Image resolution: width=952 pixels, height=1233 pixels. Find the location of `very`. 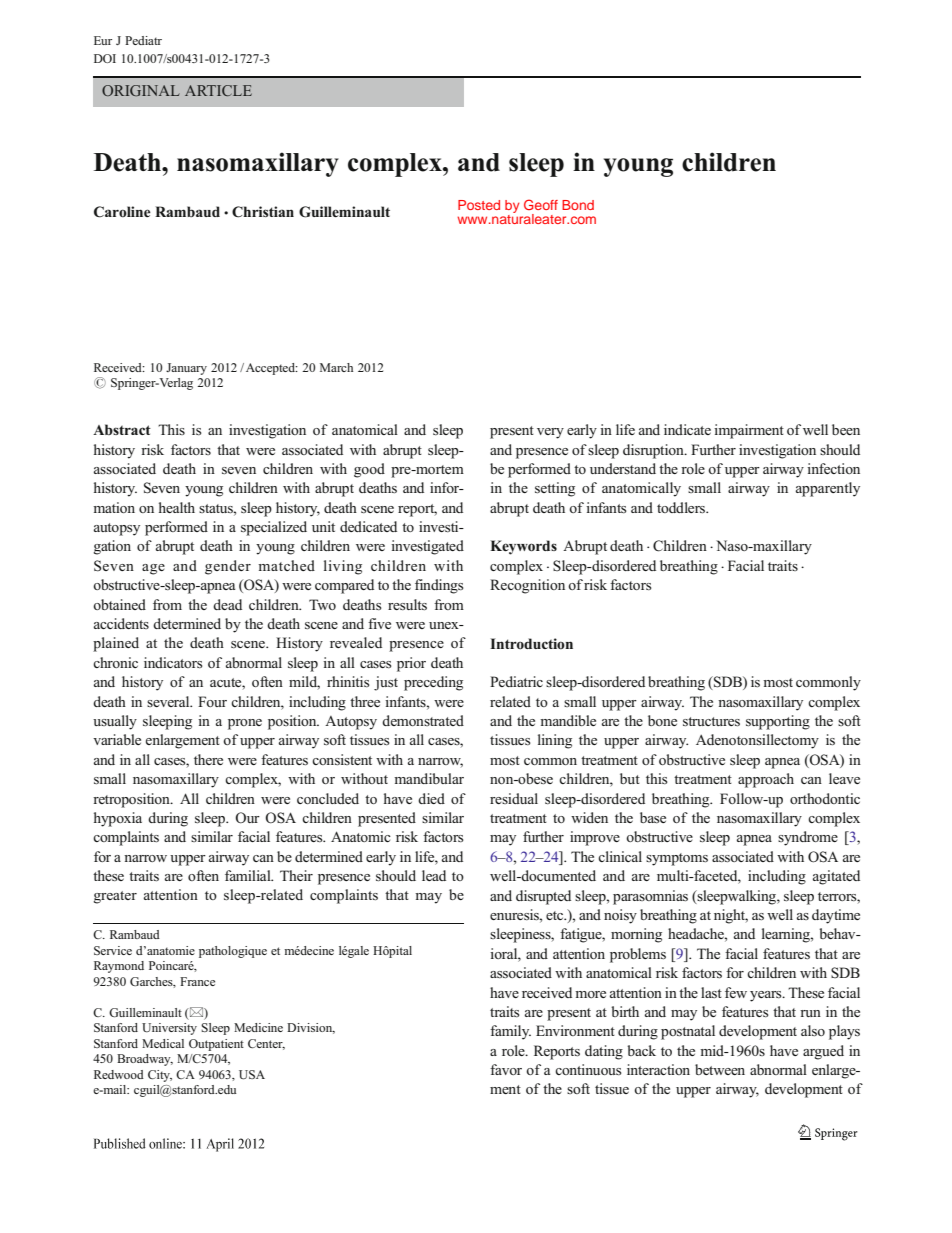

very is located at coordinates (550, 433).
